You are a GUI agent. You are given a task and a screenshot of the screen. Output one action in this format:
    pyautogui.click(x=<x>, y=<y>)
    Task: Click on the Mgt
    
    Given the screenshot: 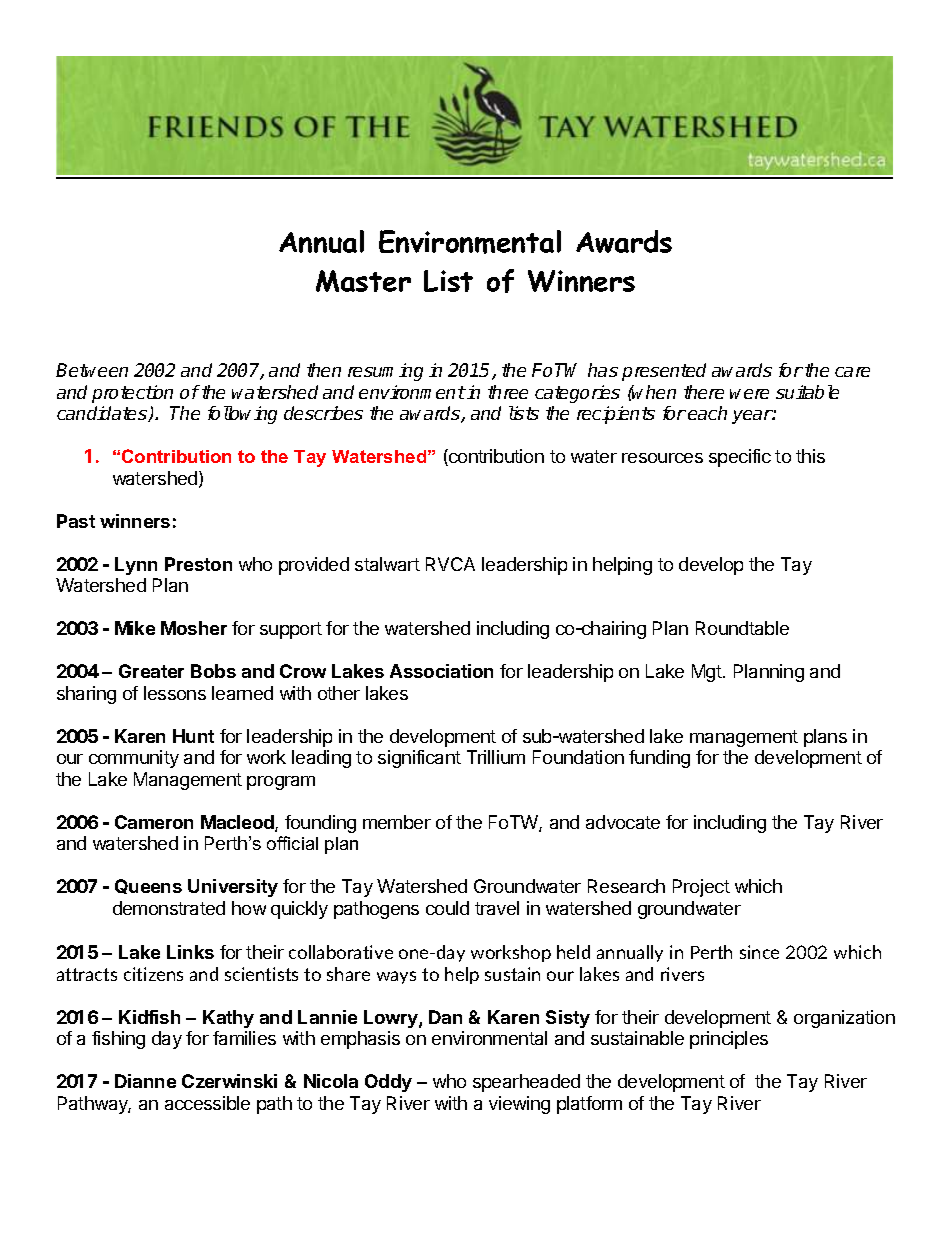 What is the action you would take?
    pyautogui.click(x=708, y=673)
